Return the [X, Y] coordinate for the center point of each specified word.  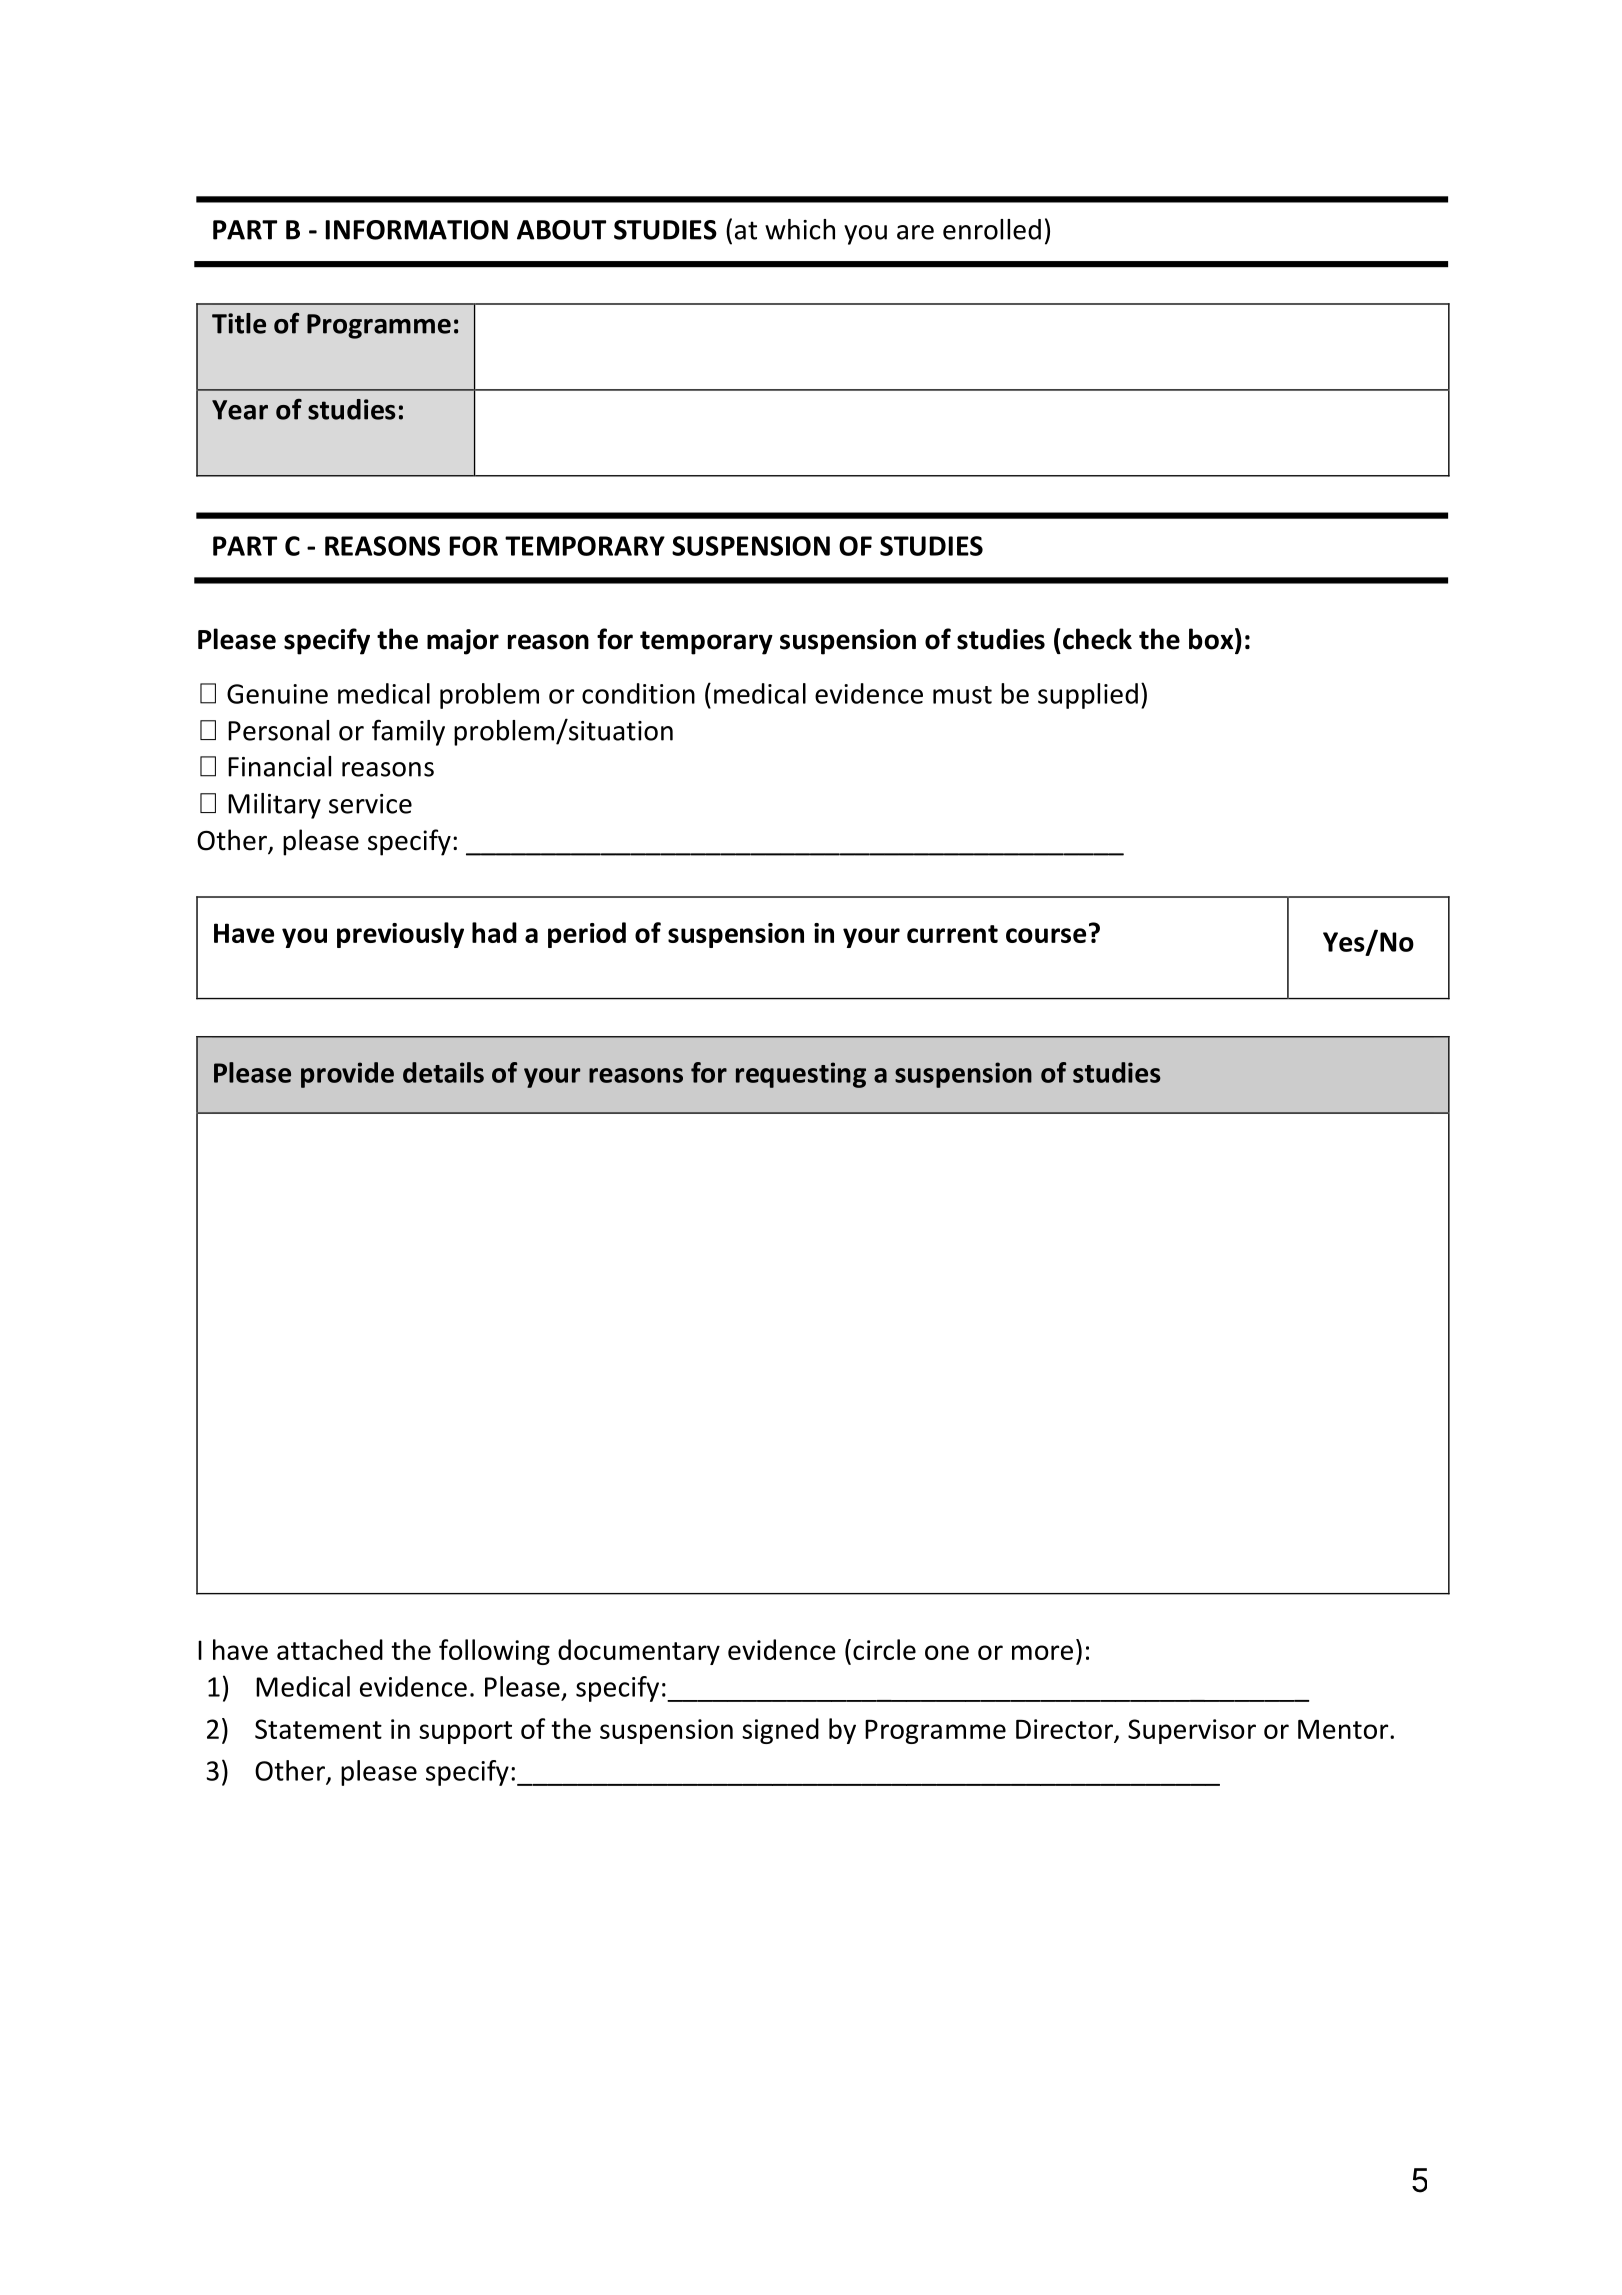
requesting [801, 1075]
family [408, 732]
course [1046, 935]
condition [638, 693]
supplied [1088, 696]
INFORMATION [417, 230]
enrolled [992, 229]
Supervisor [1192, 1731]
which [800, 229]
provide [347, 1075]
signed [780, 1731]
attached [330, 1649]
